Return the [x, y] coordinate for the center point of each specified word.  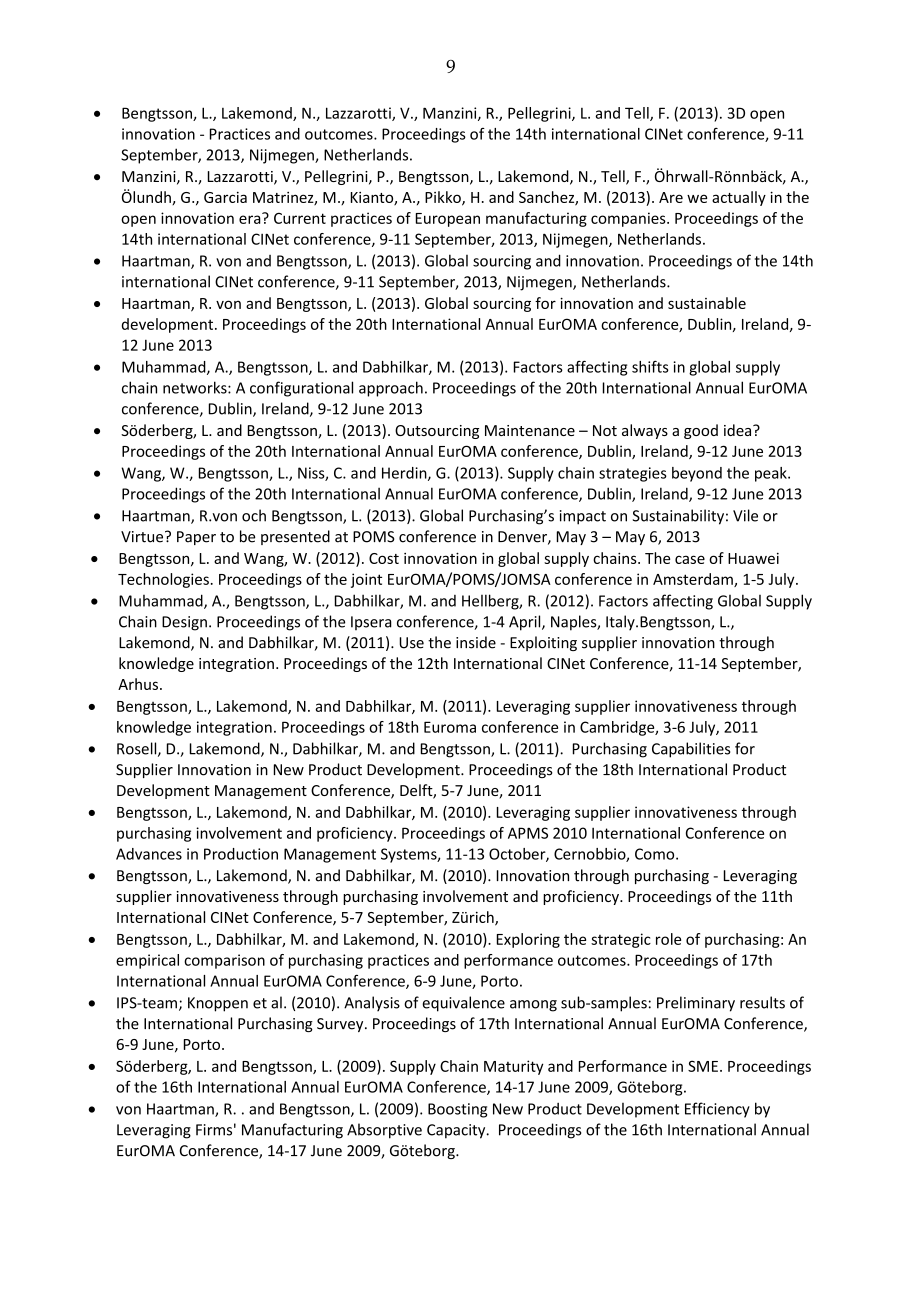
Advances [149, 854]
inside [476, 642]
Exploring [528, 940]
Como [656, 854]
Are [671, 197]
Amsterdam [694, 580]
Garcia [225, 197]
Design [184, 623]
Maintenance [530, 430]
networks [196, 387]
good [701, 431]
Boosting [457, 1110]
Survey [341, 1025]
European [448, 220]
